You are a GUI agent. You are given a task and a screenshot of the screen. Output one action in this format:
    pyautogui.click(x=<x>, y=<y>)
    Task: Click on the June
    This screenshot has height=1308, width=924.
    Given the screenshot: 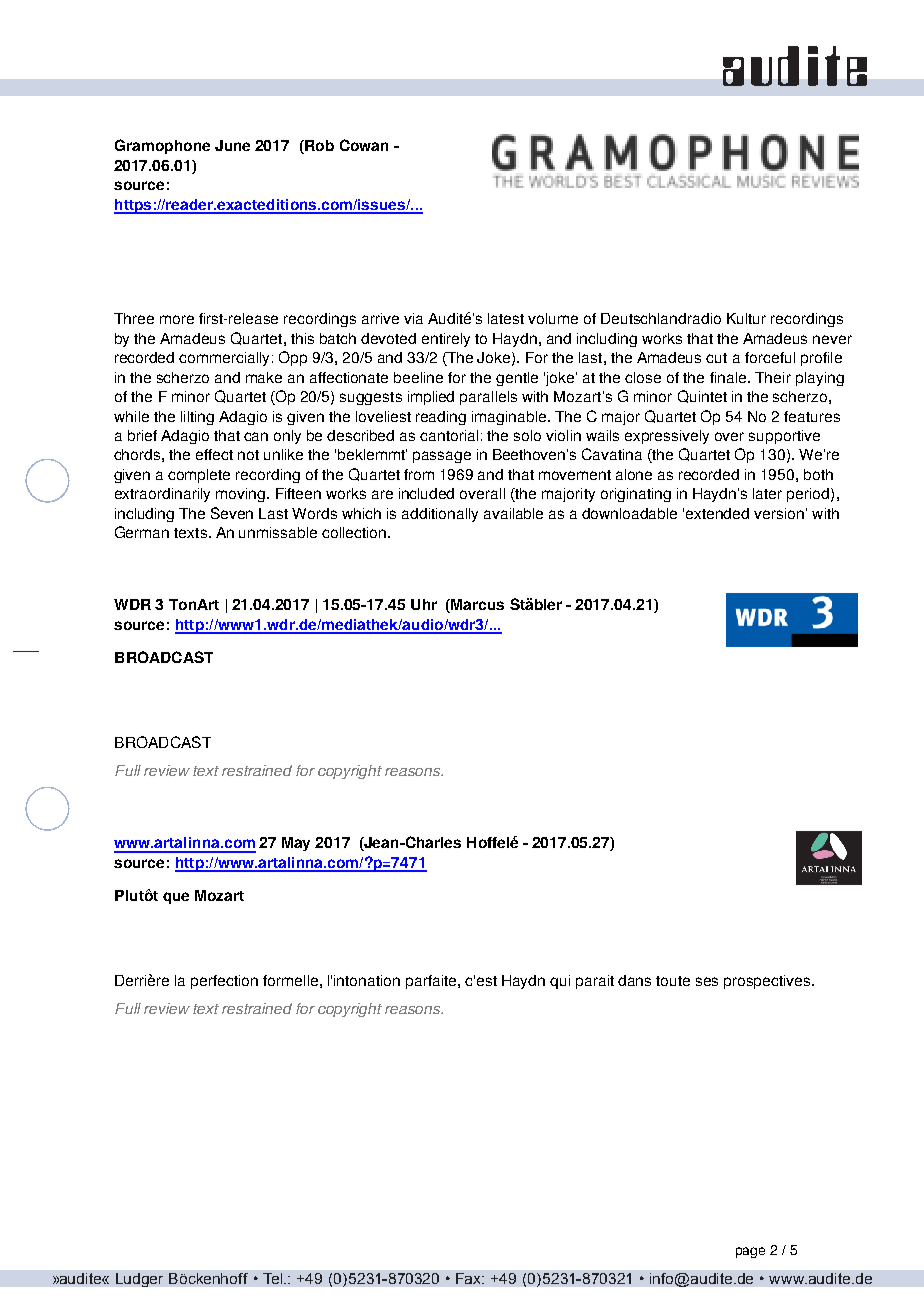 What is the action you would take?
    pyautogui.click(x=232, y=145)
